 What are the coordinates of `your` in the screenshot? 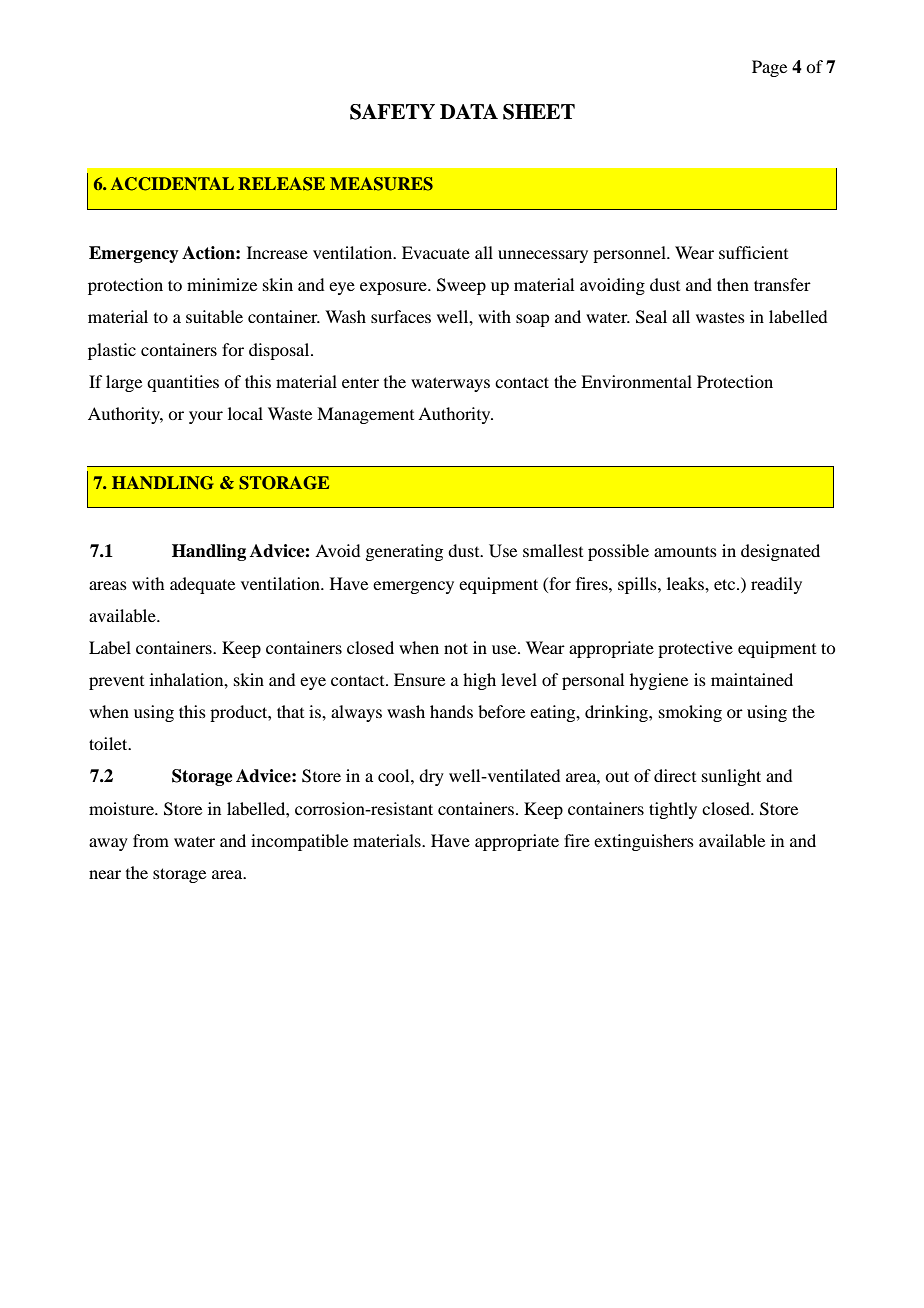 It's located at (206, 417).
